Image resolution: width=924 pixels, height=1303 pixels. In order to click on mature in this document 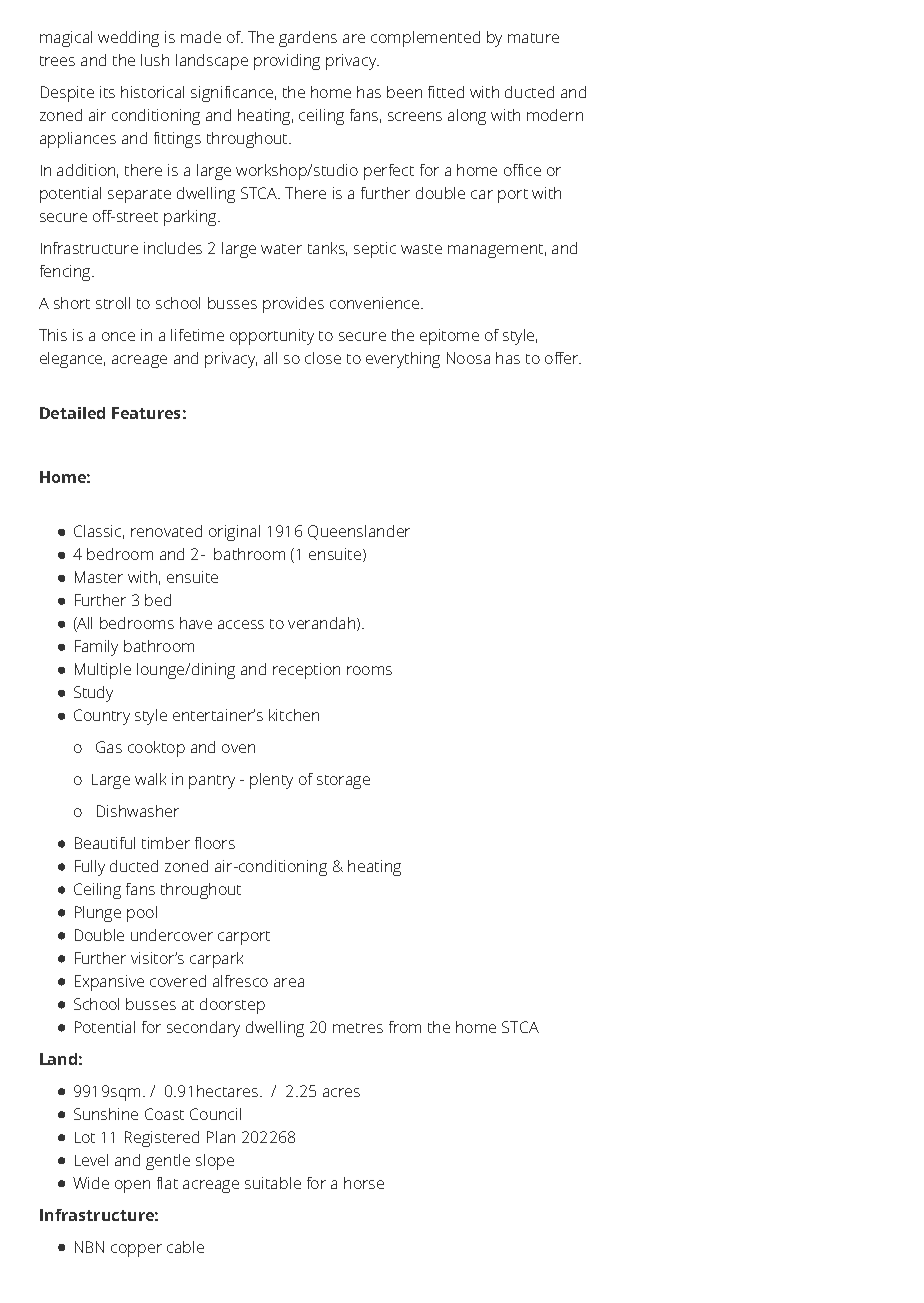, I will do `click(533, 38)`.
